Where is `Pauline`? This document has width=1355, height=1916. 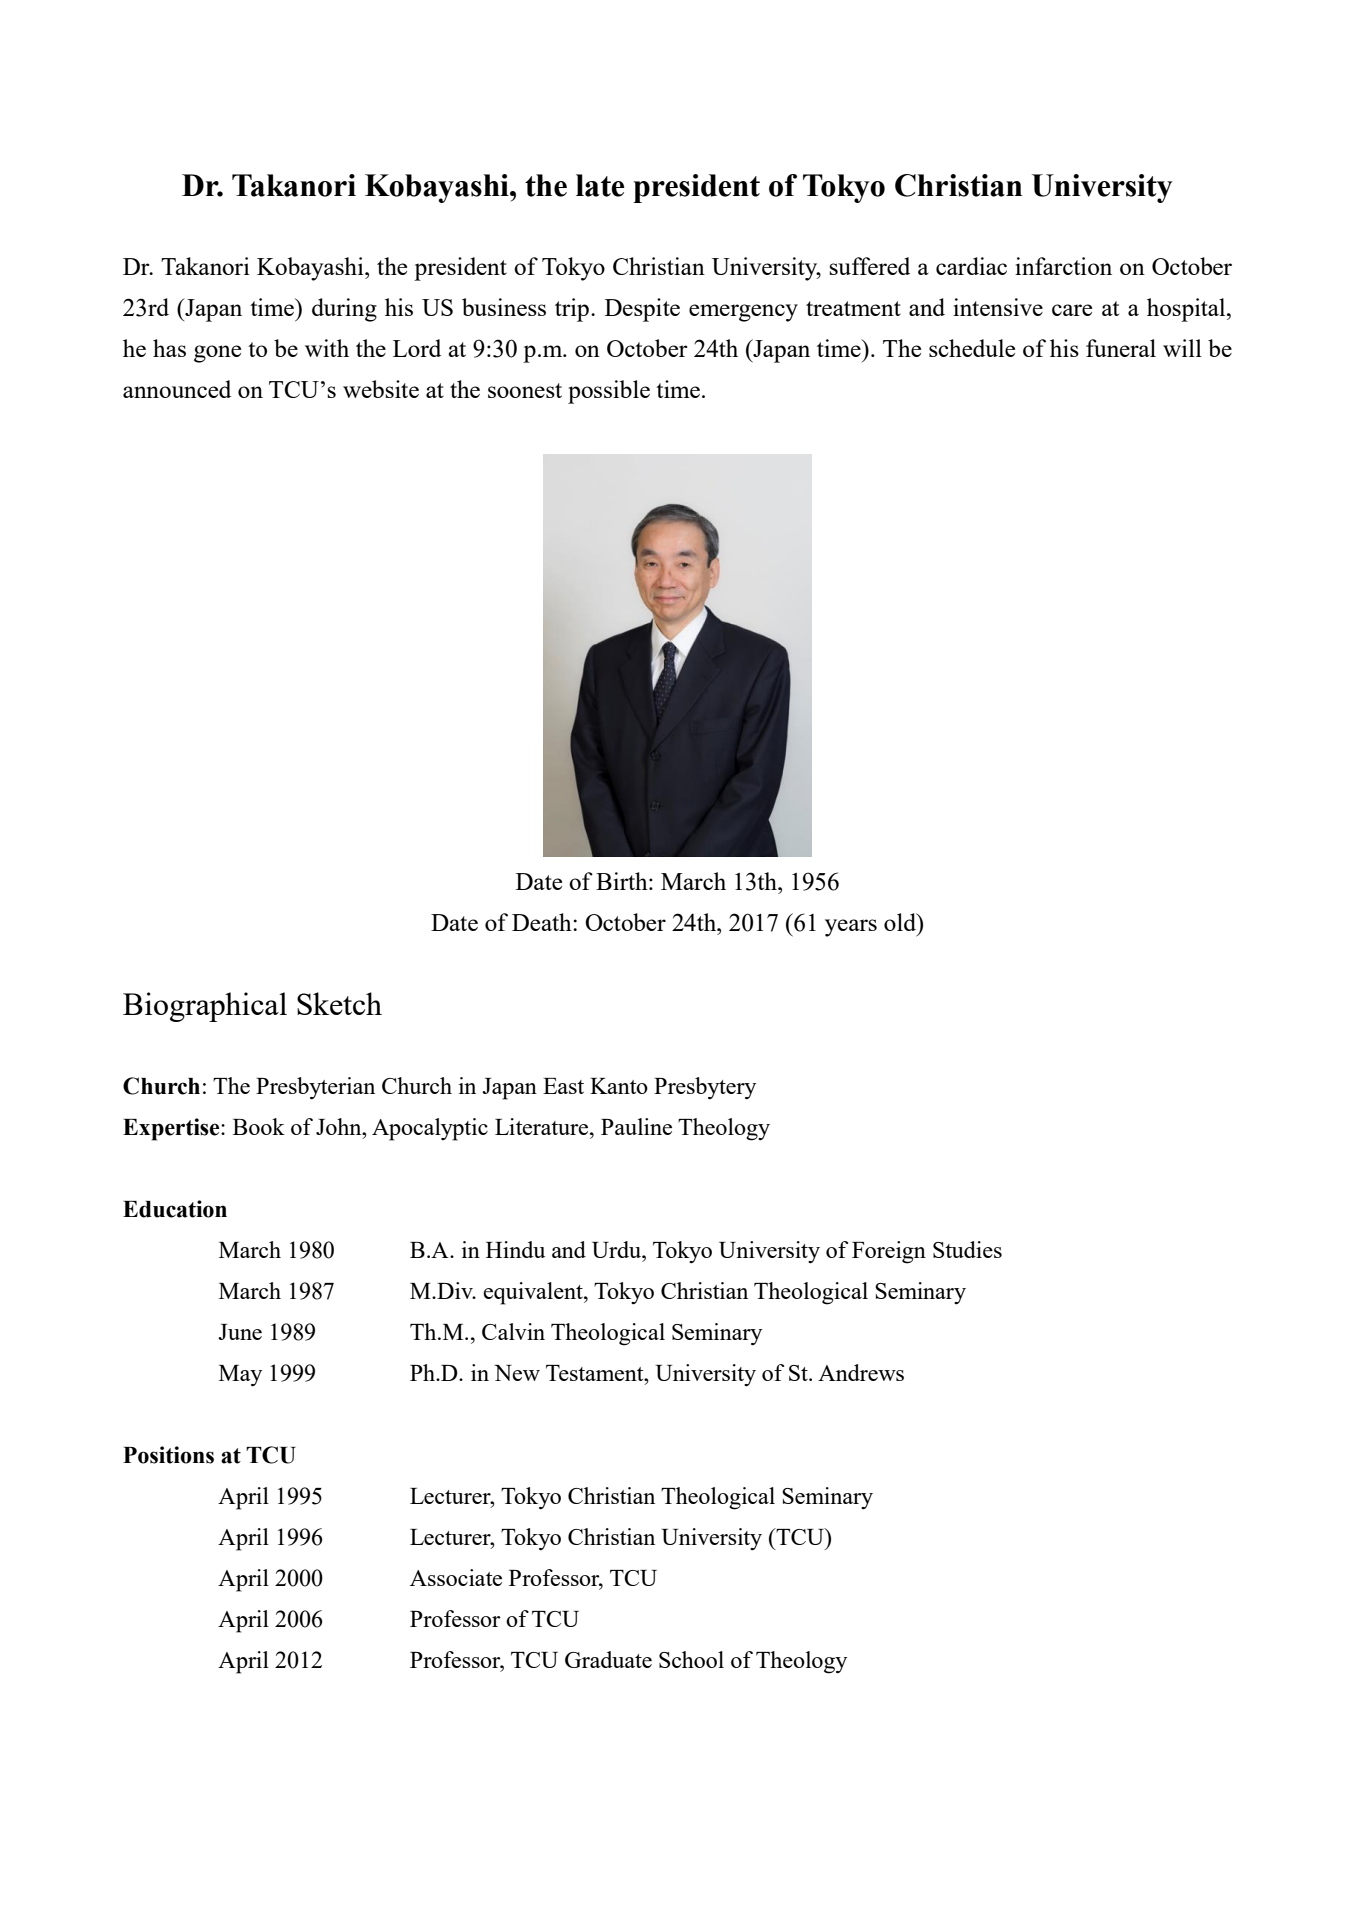 Pauline is located at coordinates (636, 1126).
